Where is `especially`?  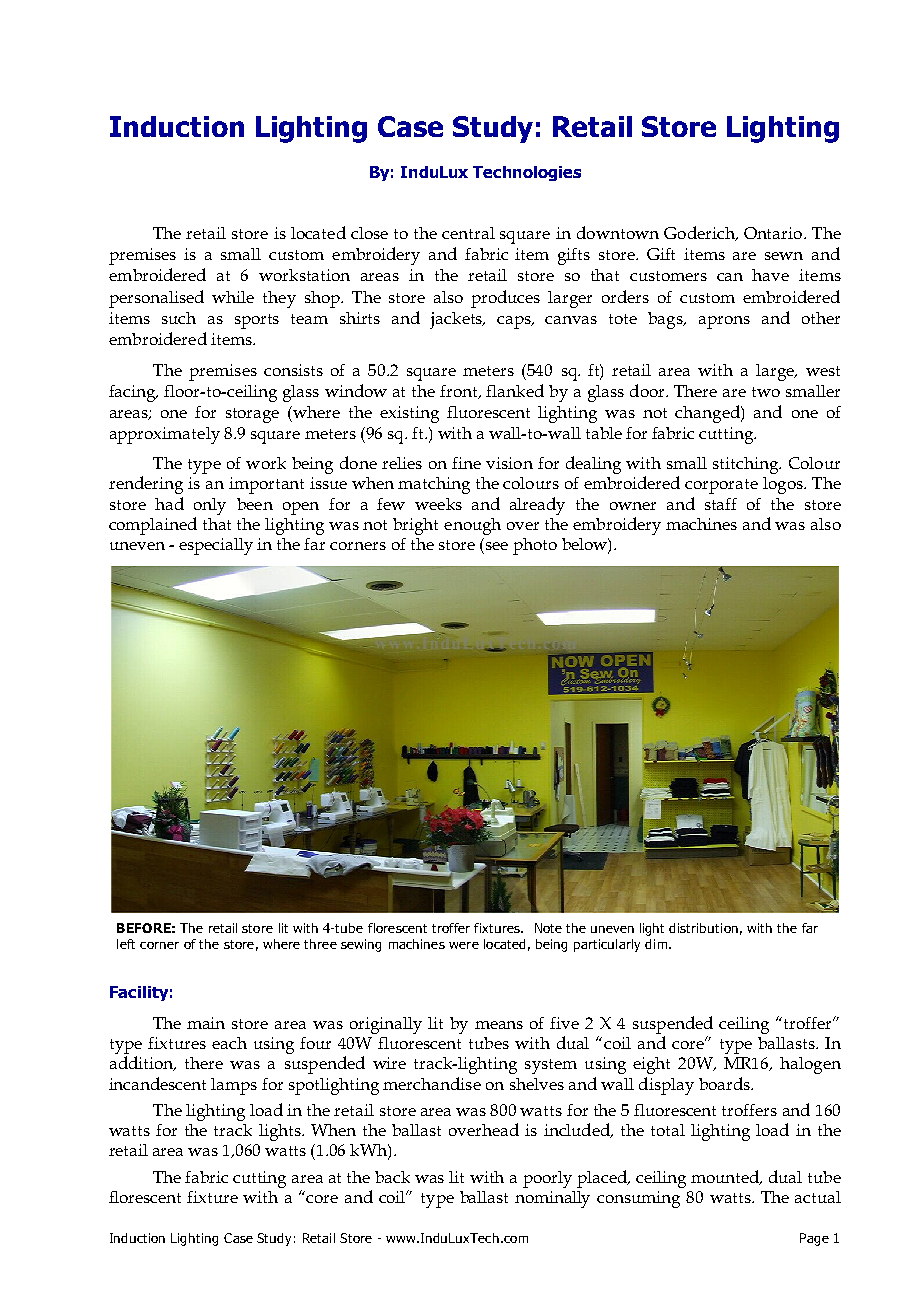 especially is located at coordinates (216, 546).
